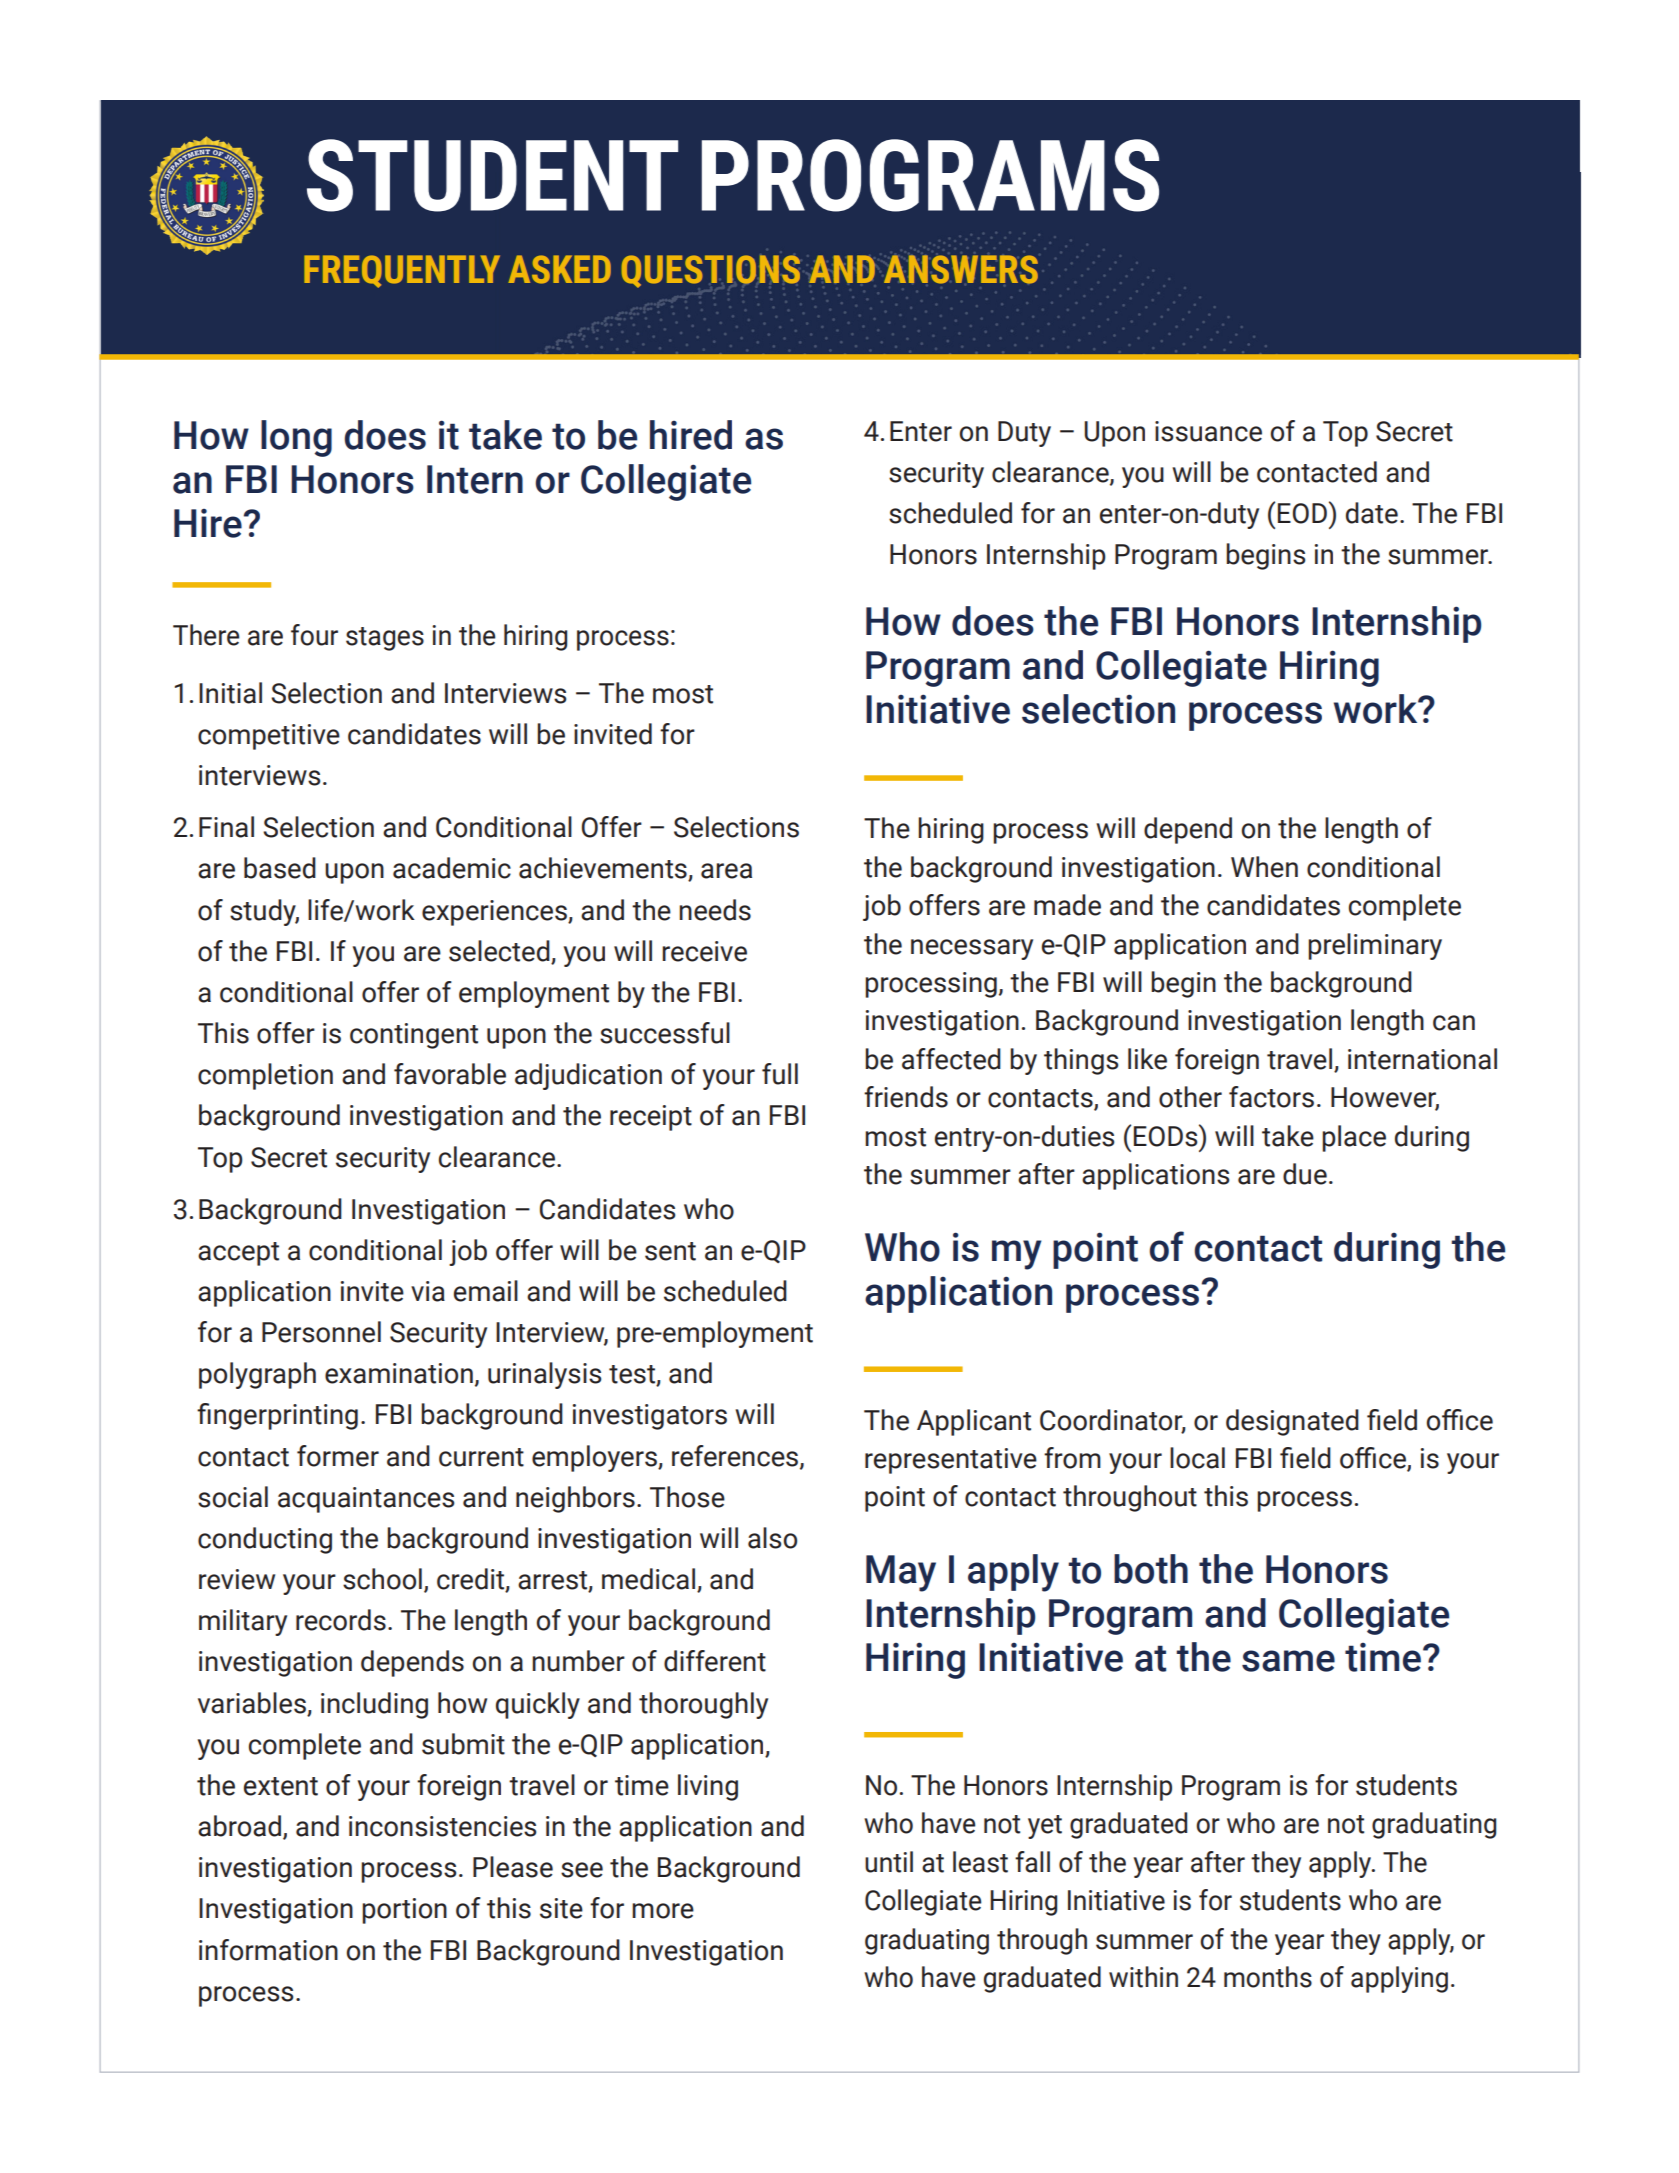  What do you see at coordinates (1264, 867) in the image?
I see `When` at bounding box center [1264, 867].
